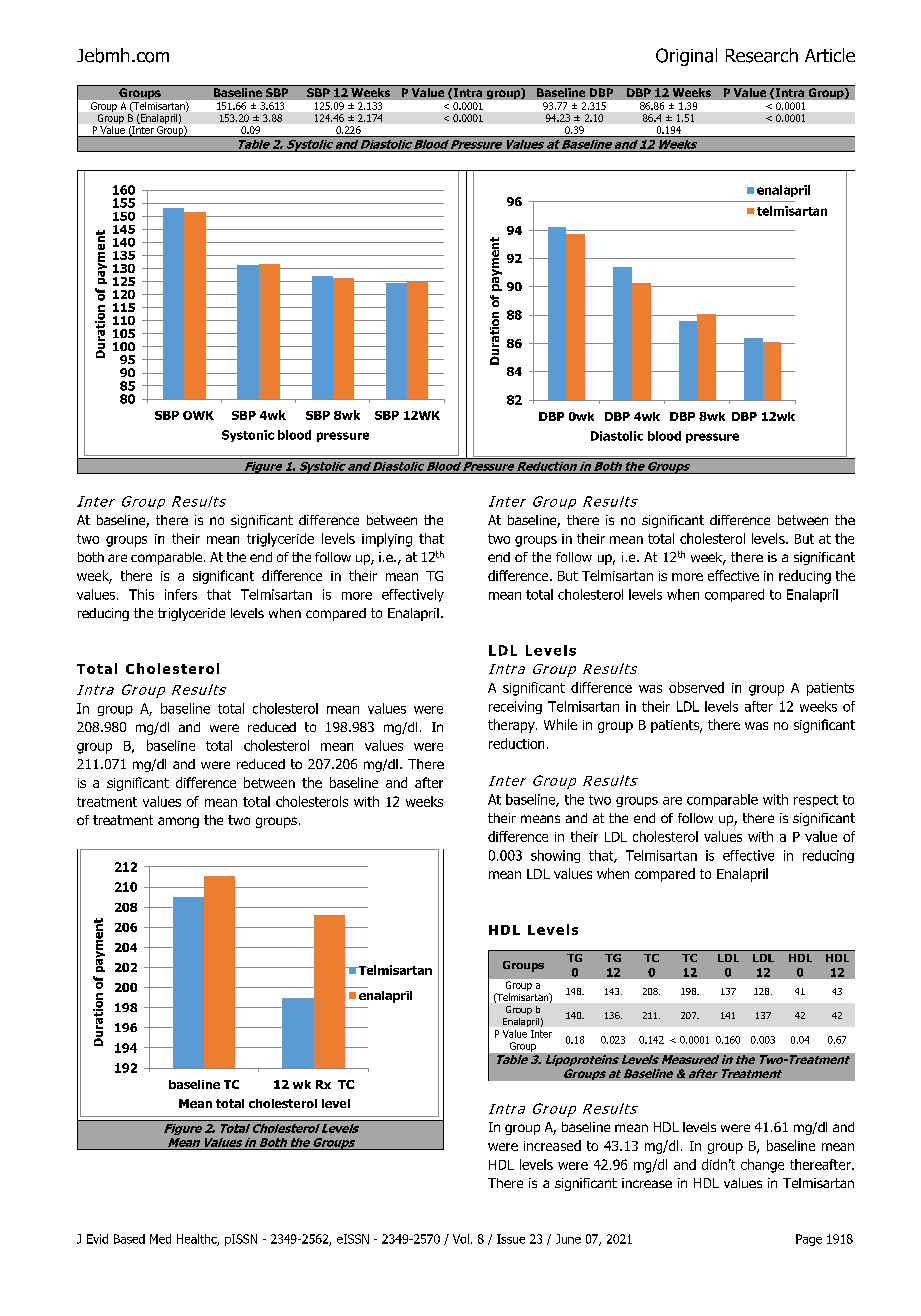  Describe the element at coordinates (830, 55) in the page. I see `Article` at that location.
